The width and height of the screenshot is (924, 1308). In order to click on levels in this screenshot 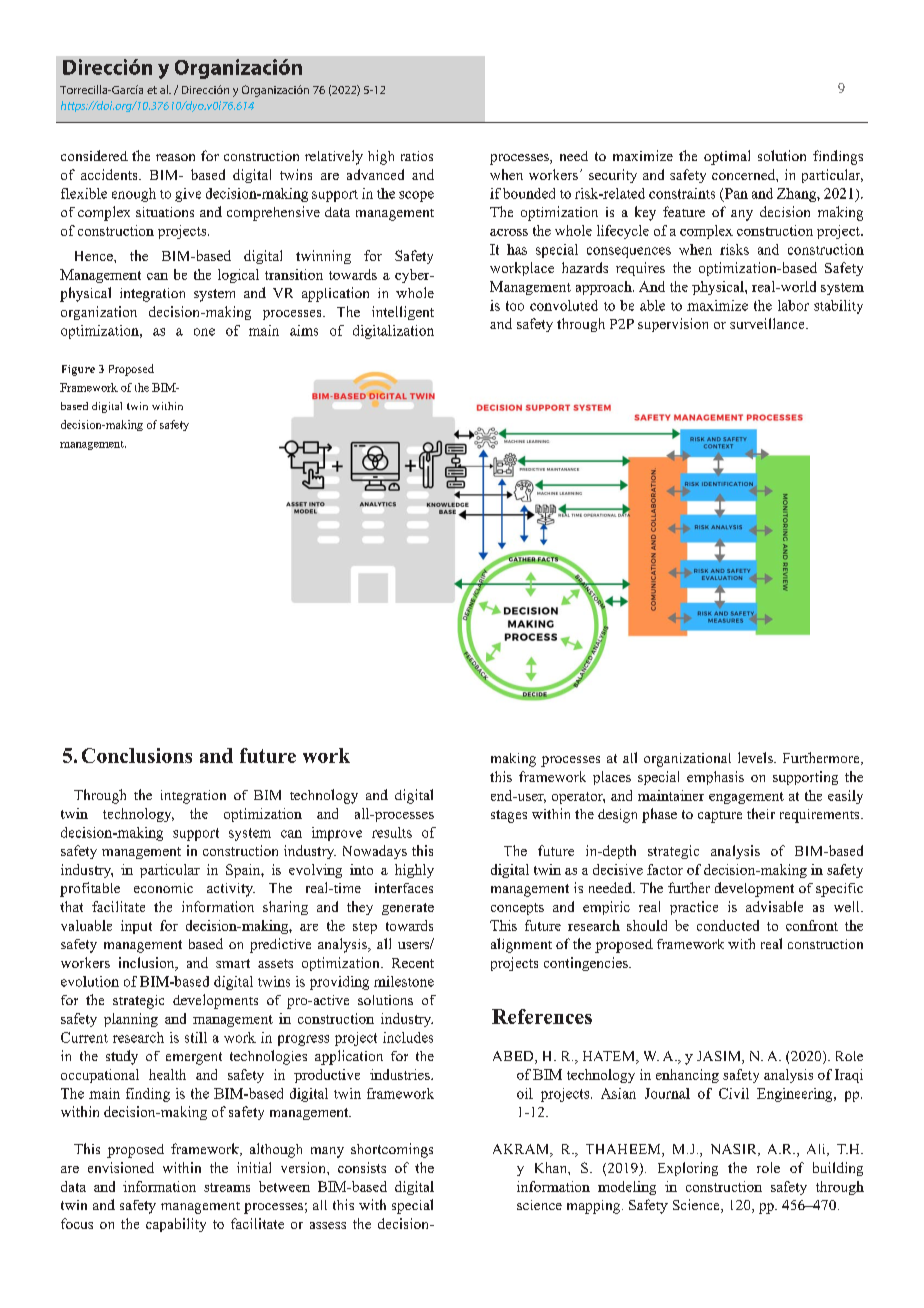, I will do `click(756, 757)`.
